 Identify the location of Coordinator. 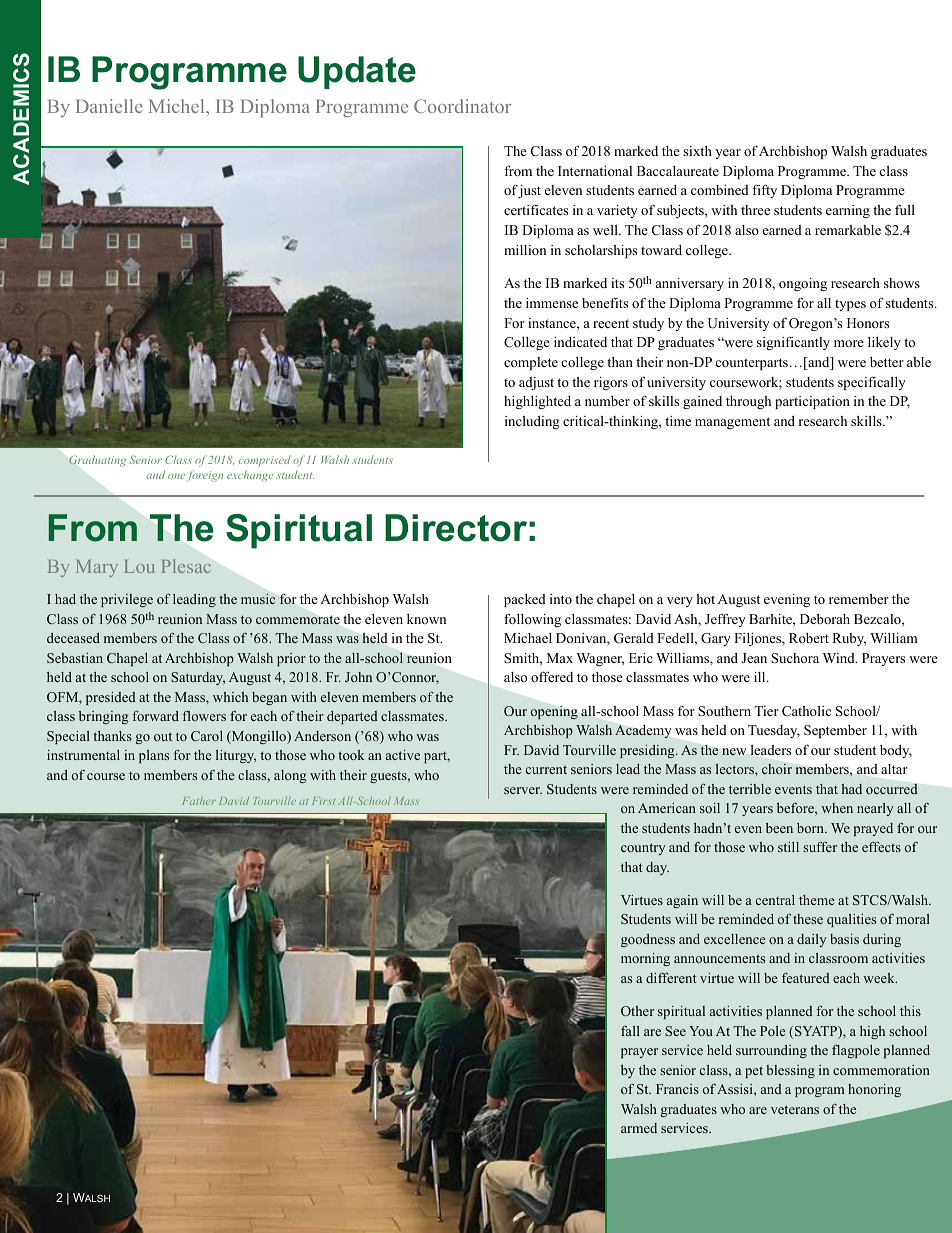
(462, 106).
